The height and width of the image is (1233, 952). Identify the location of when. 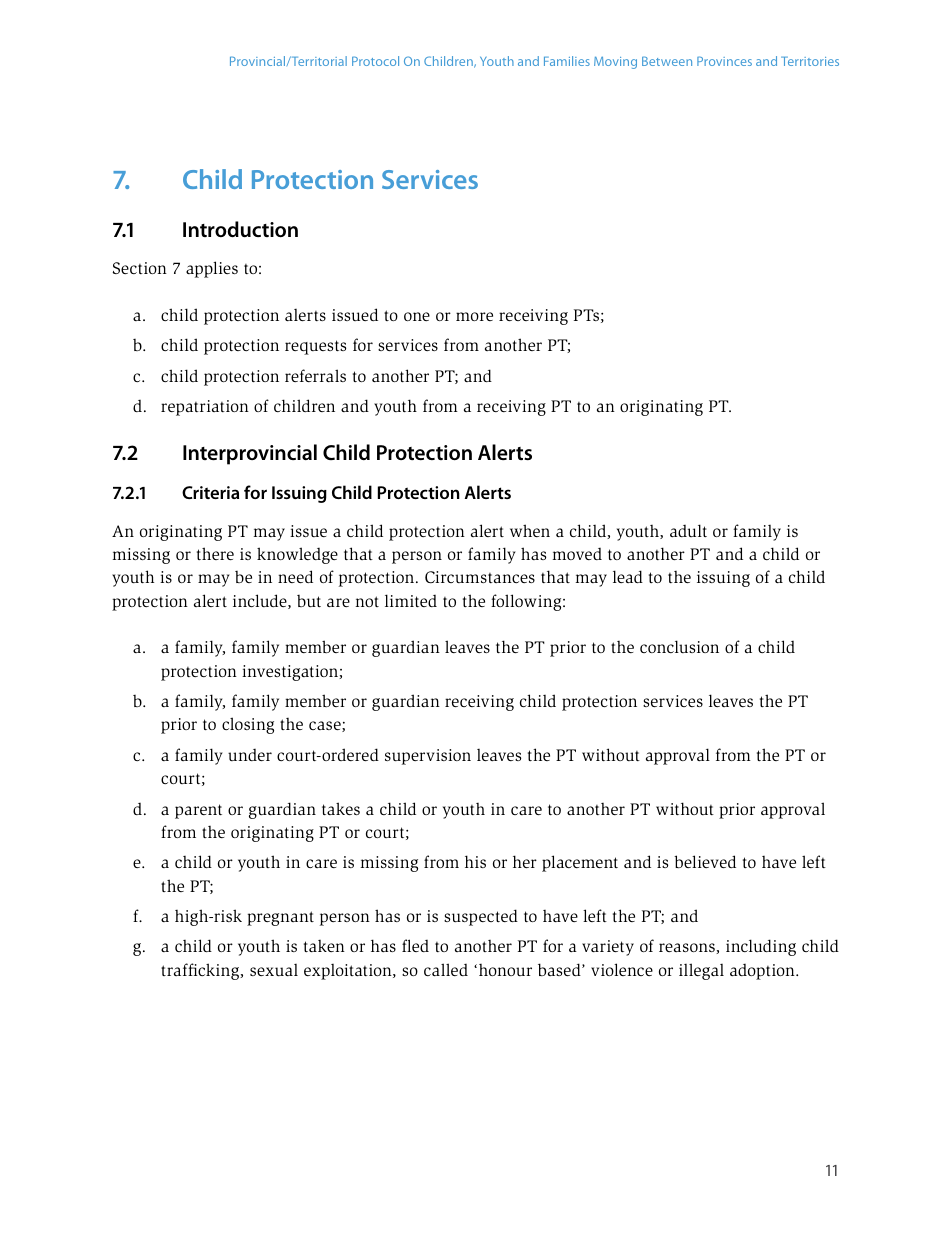
(530, 530).
